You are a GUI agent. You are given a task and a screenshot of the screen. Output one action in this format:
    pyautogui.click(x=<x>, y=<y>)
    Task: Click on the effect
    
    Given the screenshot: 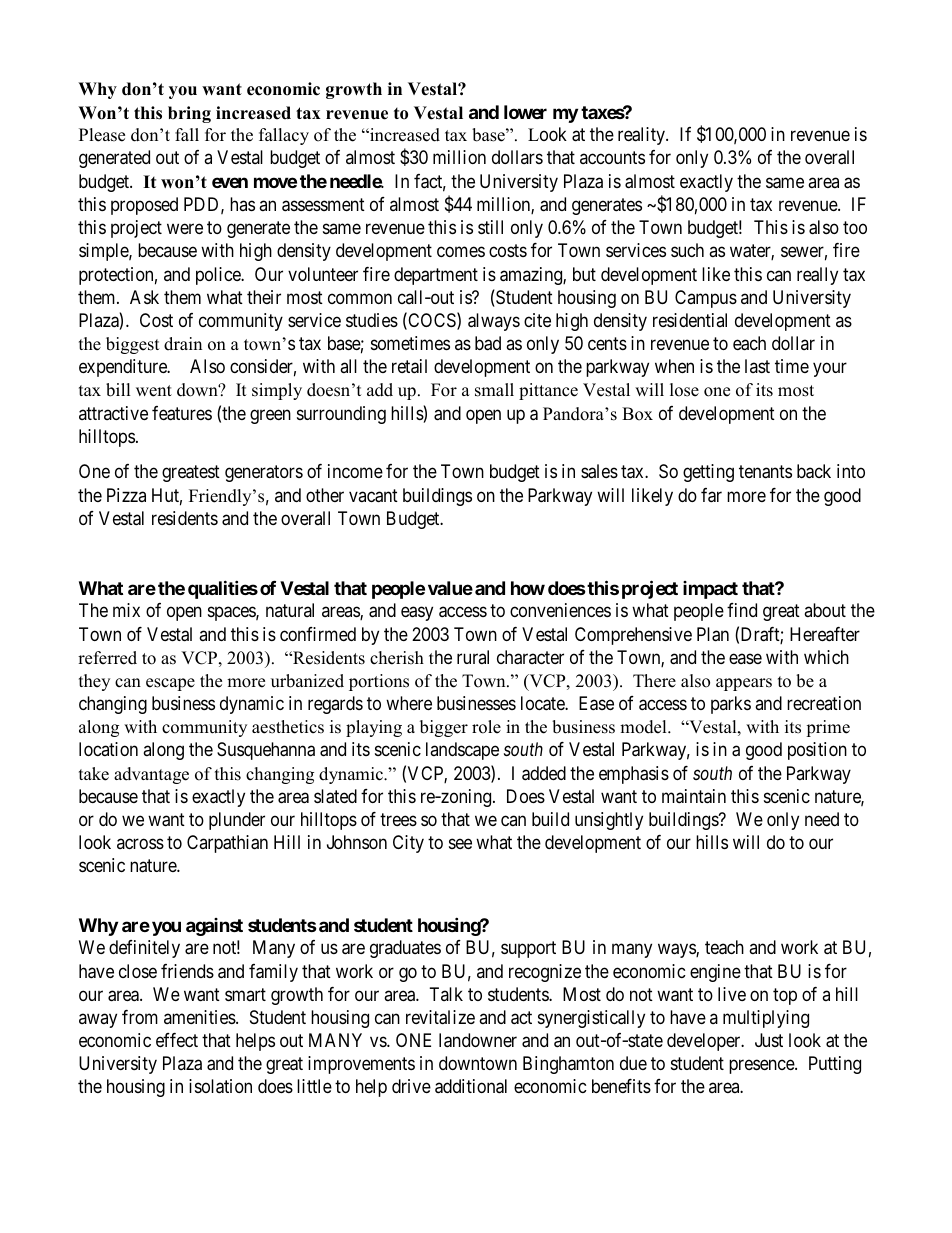 What is the action you would take?
    pyautogui.click(x=177, y=1040)
